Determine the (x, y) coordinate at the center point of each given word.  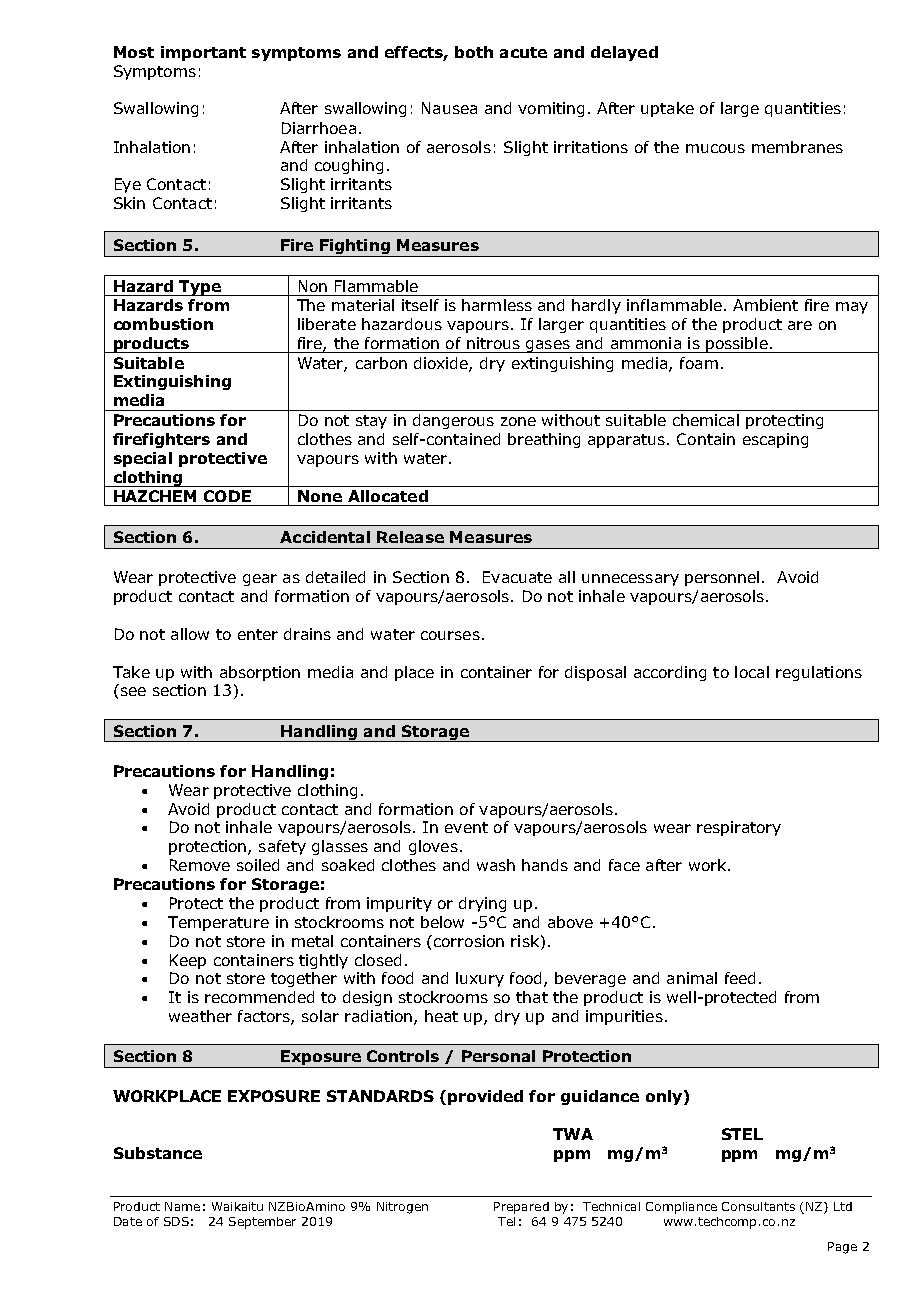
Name (182, 1206)
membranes (797, 147)
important (203, 53)
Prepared (521, 1208)
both (474, 52)
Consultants (758, 1206)
